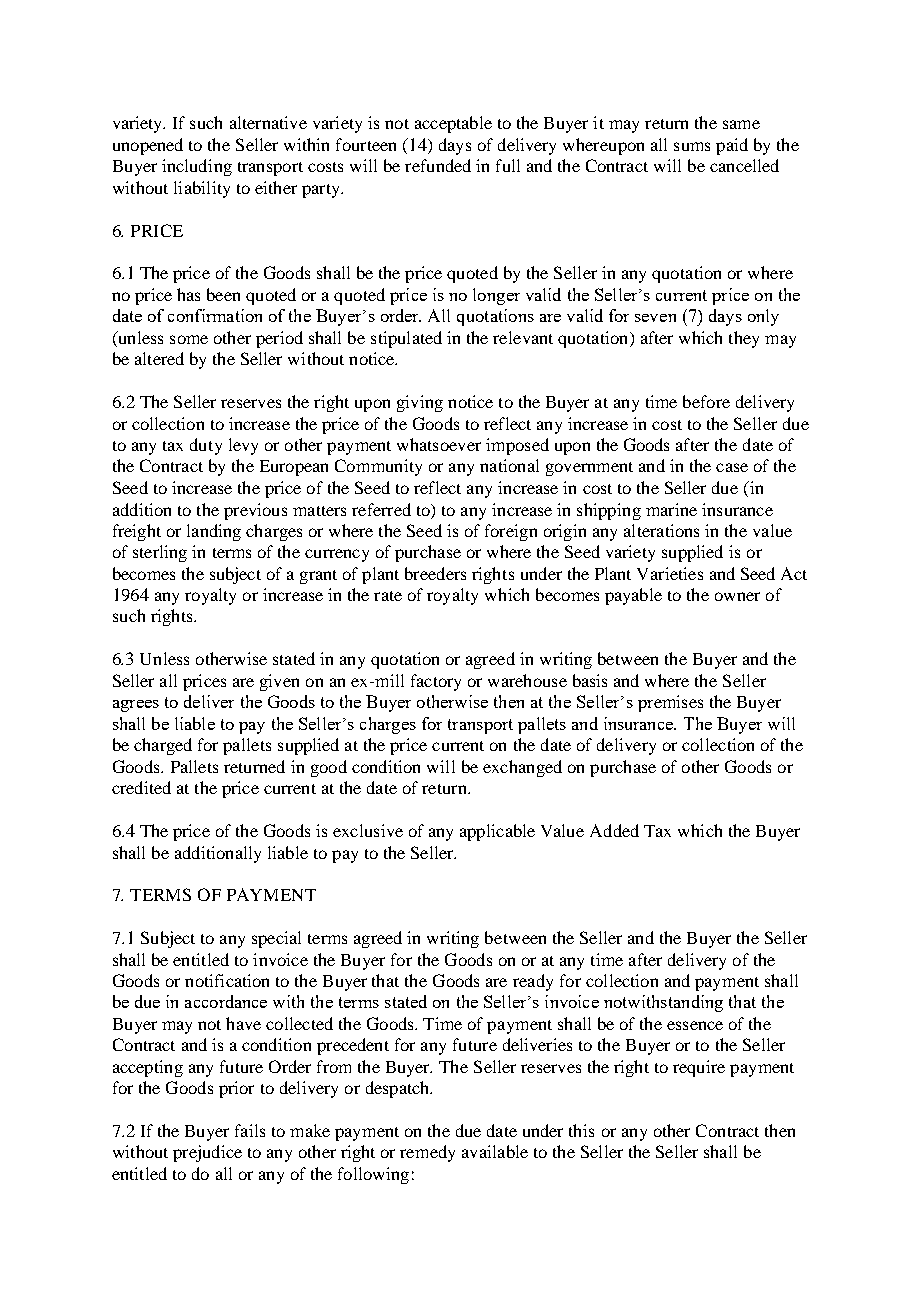  Describe the element at coordinates (163, 746) in the screenshot. I see `charged` at that location.
